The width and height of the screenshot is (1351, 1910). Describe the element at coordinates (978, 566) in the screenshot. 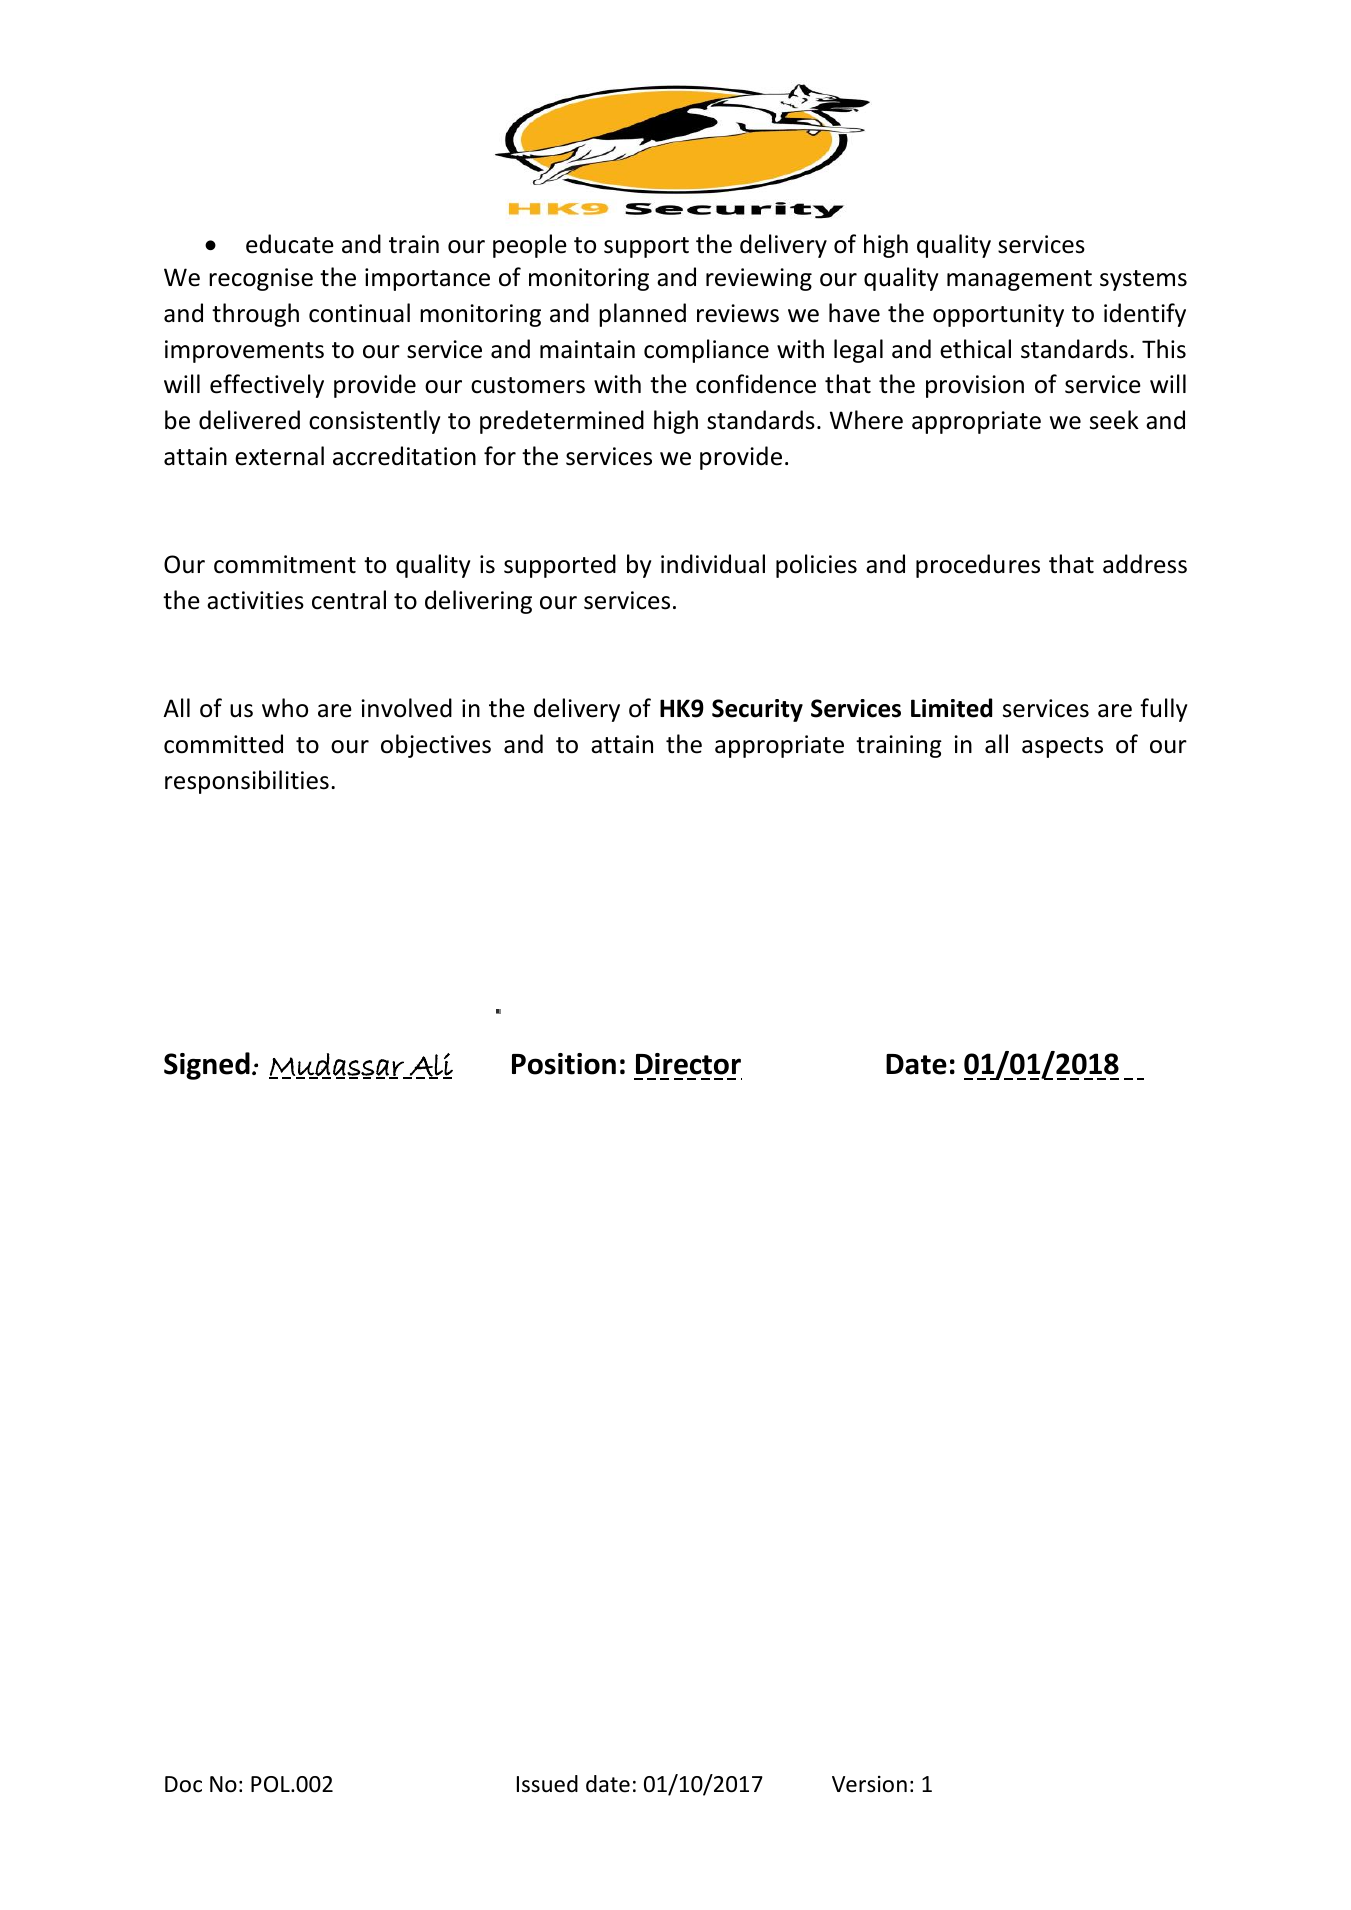

I see `procedures` at that location.
